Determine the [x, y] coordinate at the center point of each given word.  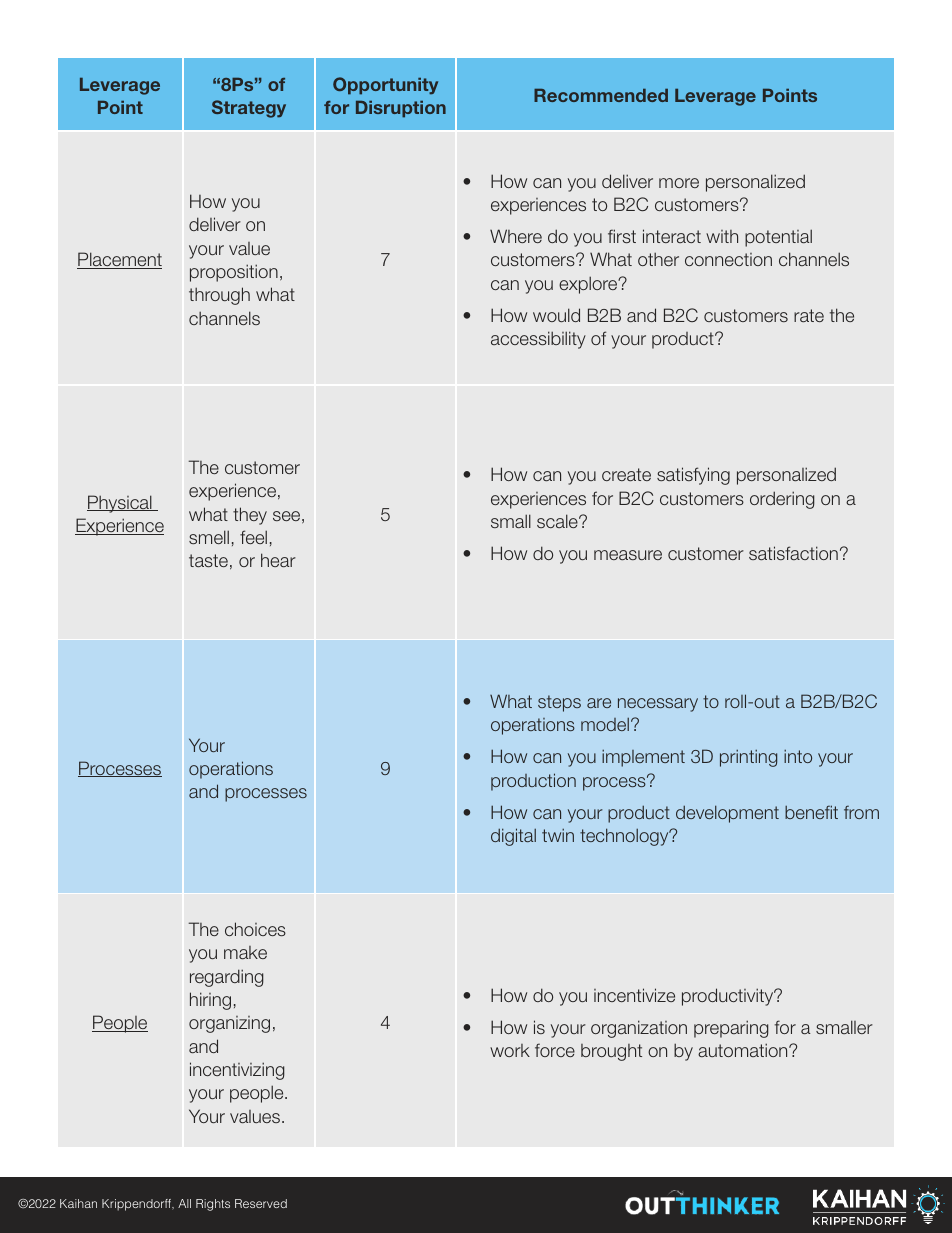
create [626, 474]
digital [513, 837]
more [679, 183]
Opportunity [385, 86]
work [510, 1050]
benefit [811, 812]
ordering [782, 500]
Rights [213, 1205]
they [250, 516]
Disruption [401, 109]
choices [255, 929]
